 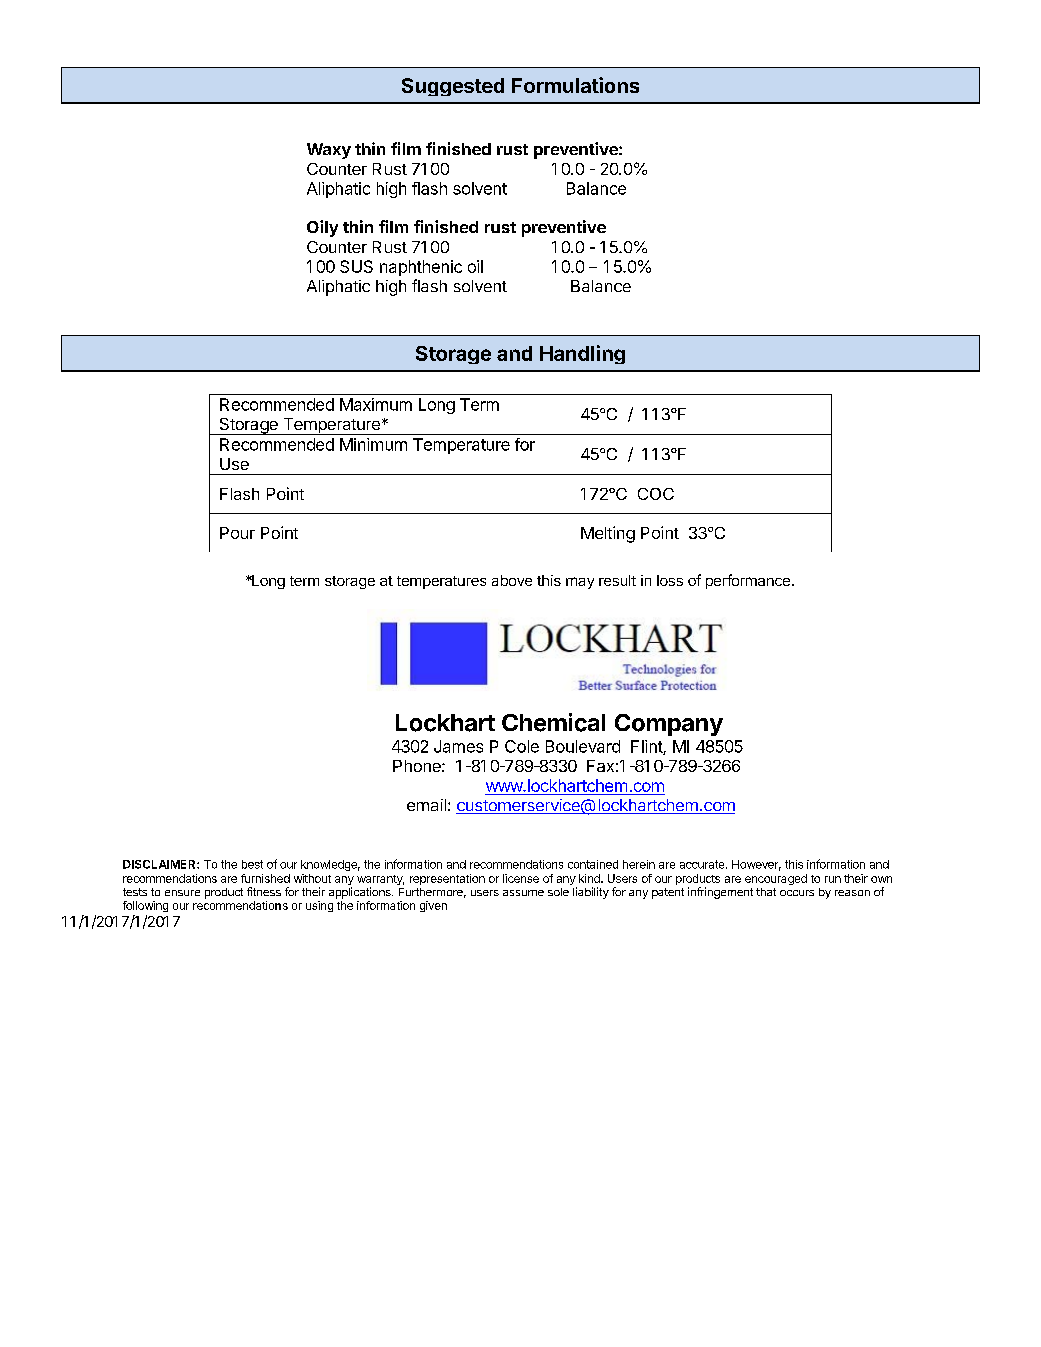 What do you see at coordinates (512, 580) in the screenshot?
I see `above` at bounding box center [512, 580].
